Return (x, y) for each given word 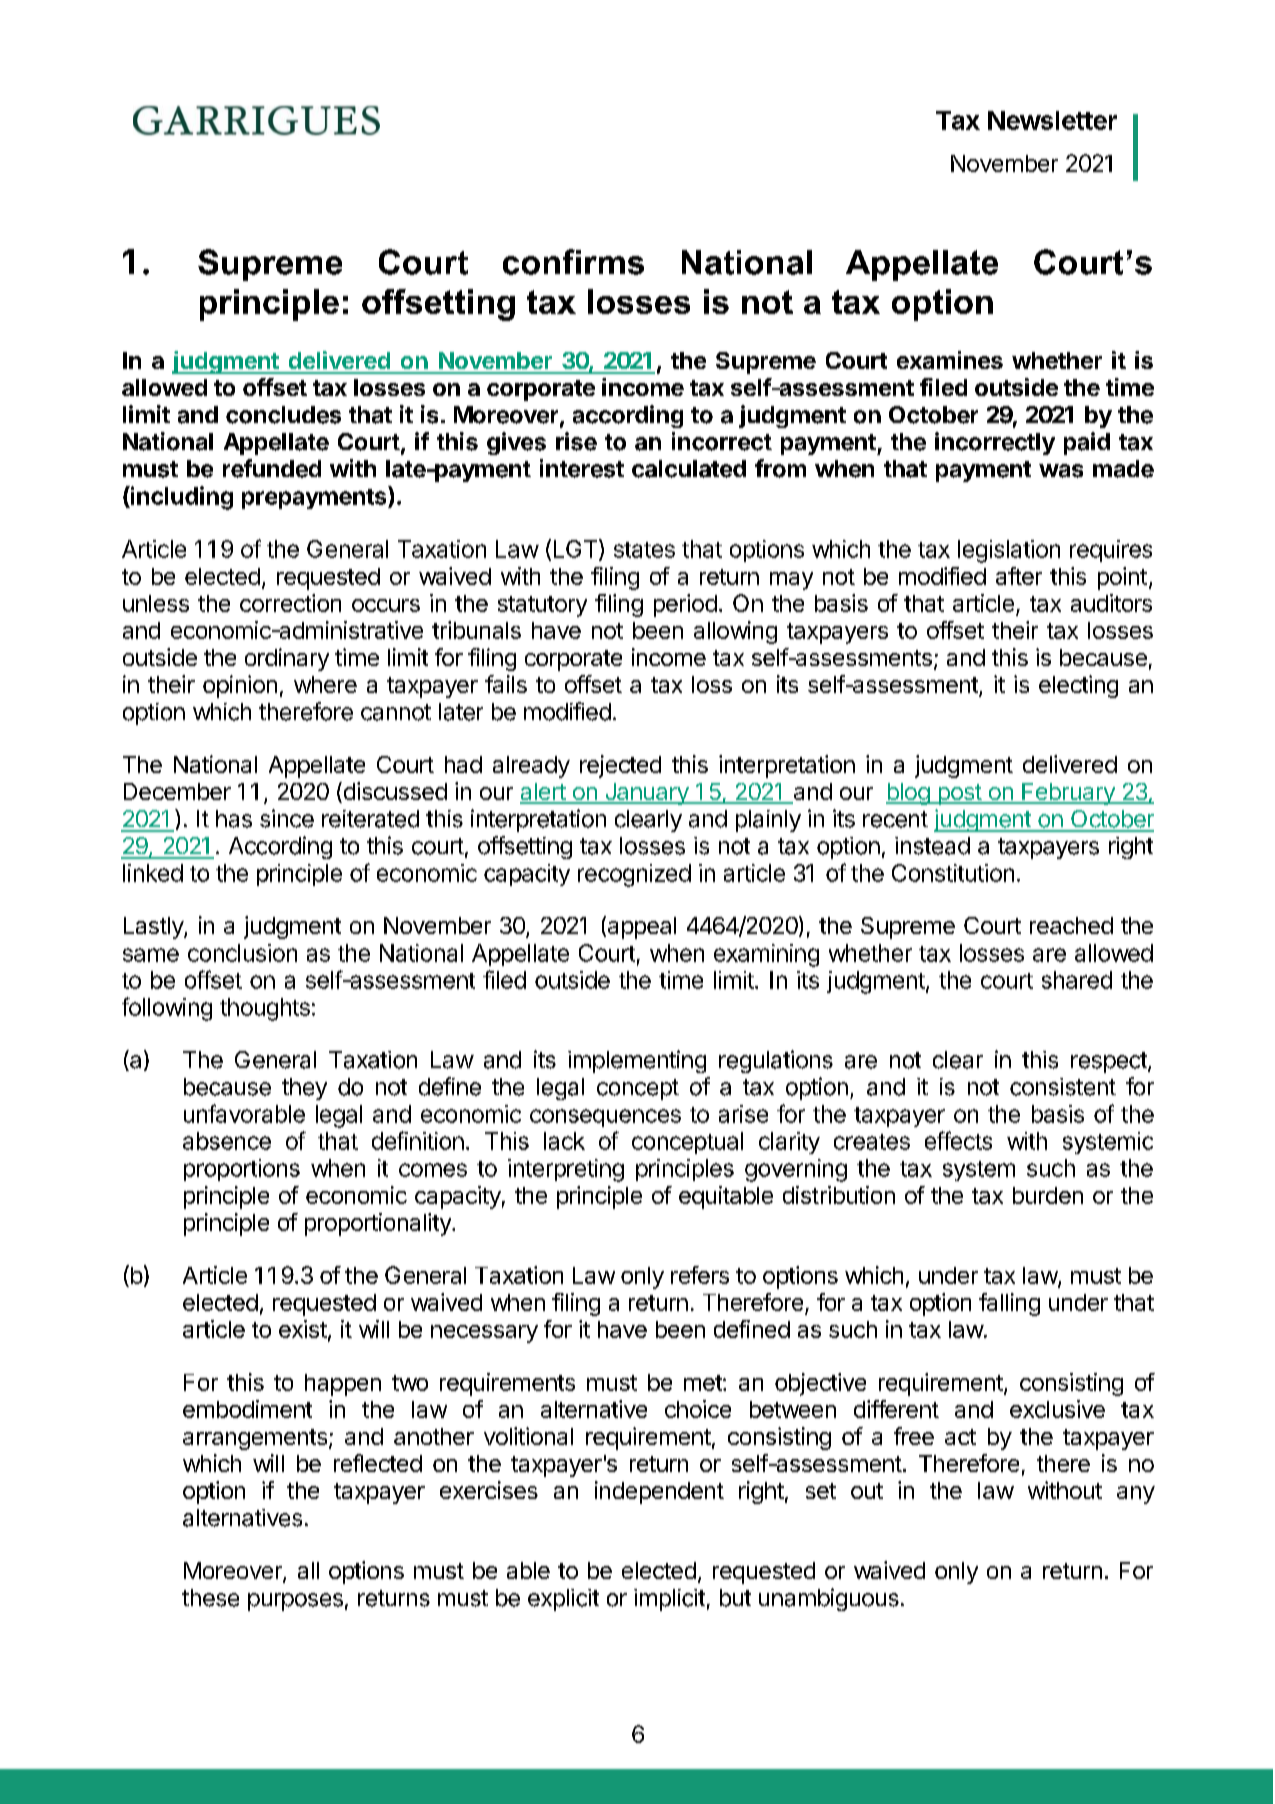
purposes (295, 1602)
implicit (669, 1600)
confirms (573, 262)
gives (516, 443)
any (1136, 1495)
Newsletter (1052, 120)
